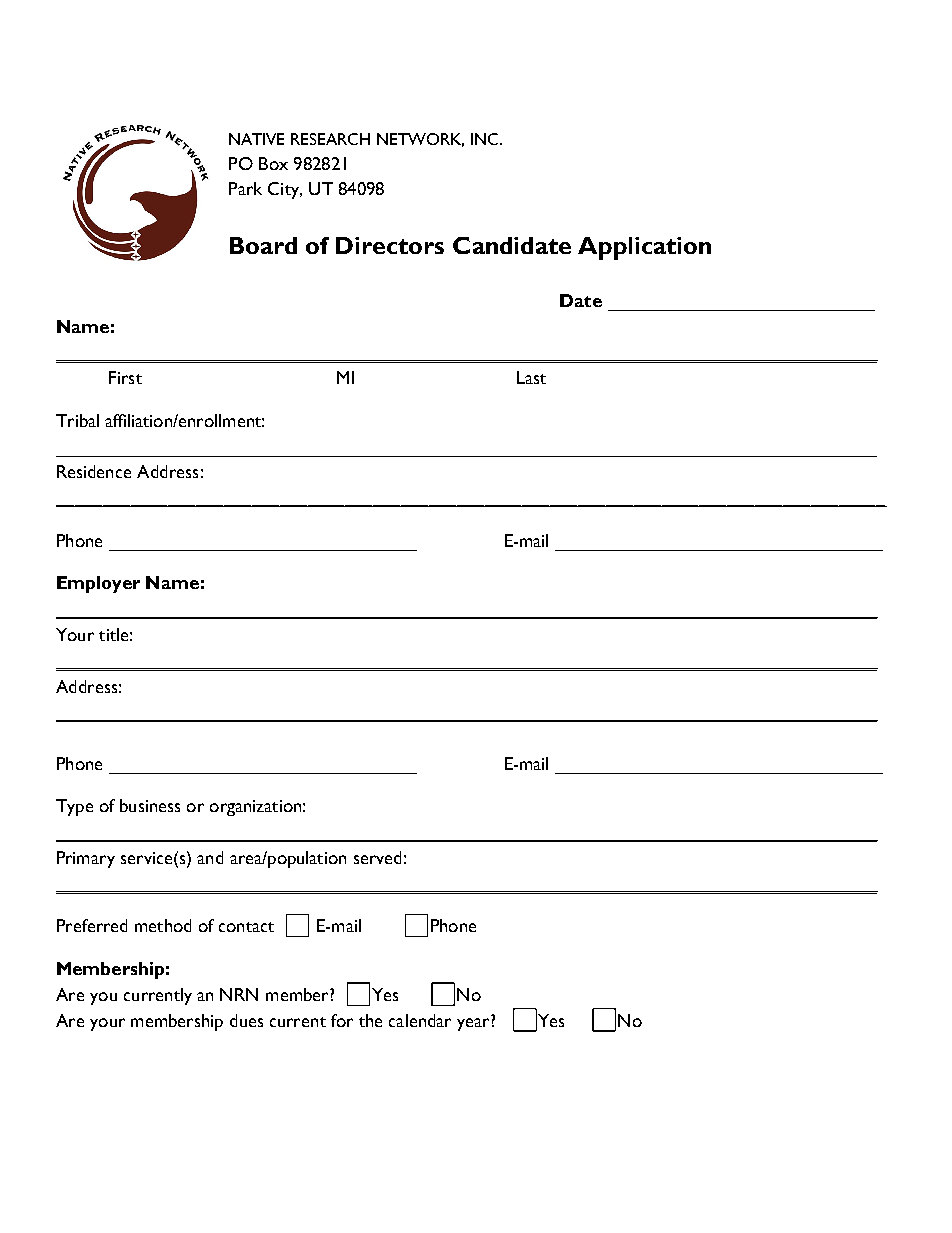 Image resolution: width=952 pixels, height=1233 pixels. What do you see at coordinates (98, 584) in the image?
I see `Employer` at bounding box center [98, 584].
